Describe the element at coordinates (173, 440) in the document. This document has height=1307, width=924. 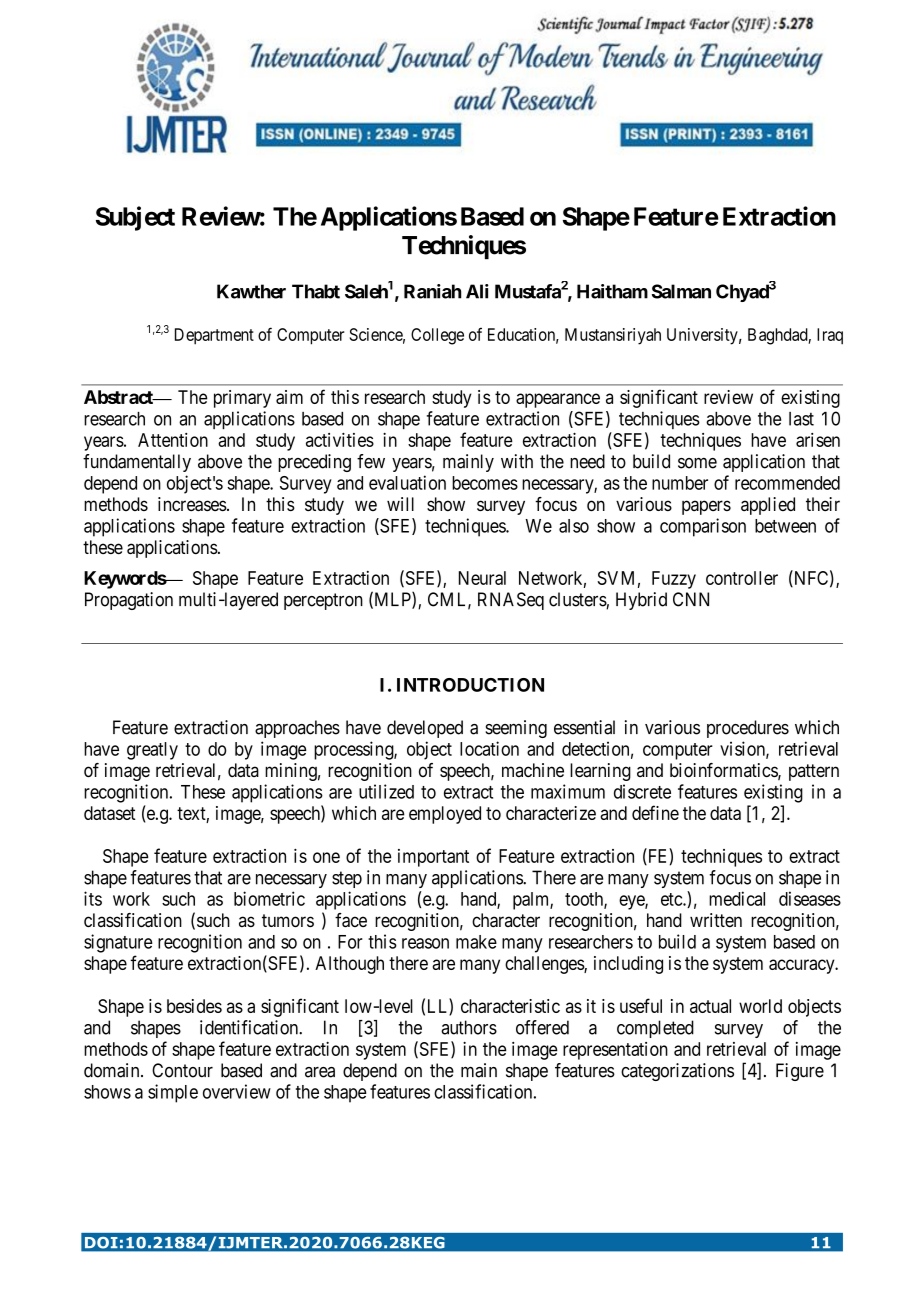
I see `Attention` at that location.
